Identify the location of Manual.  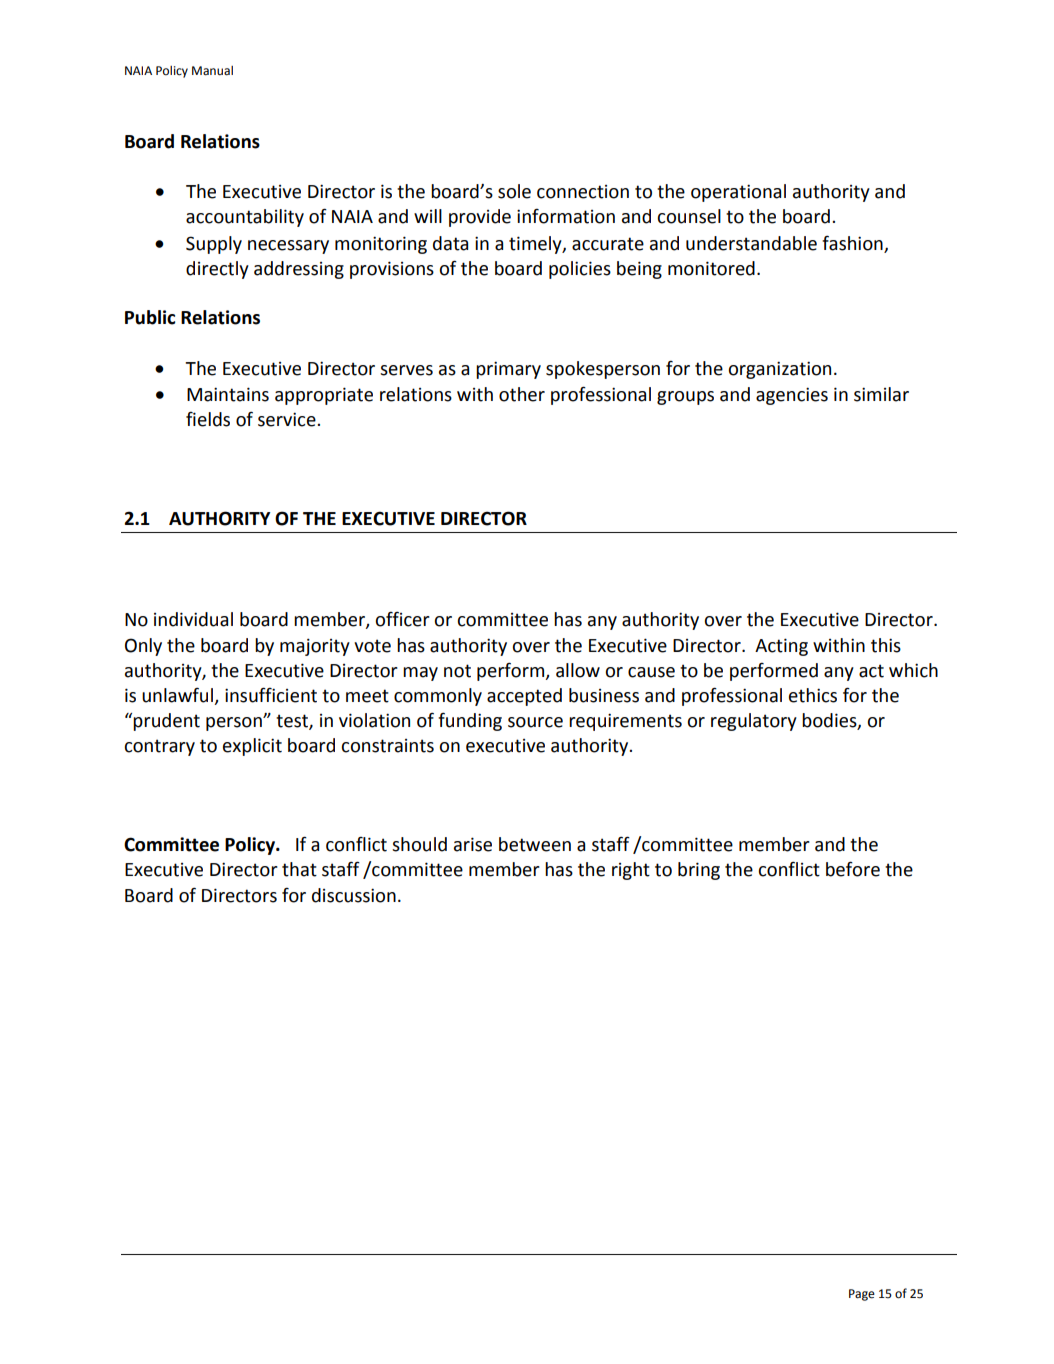
(212, 71).
